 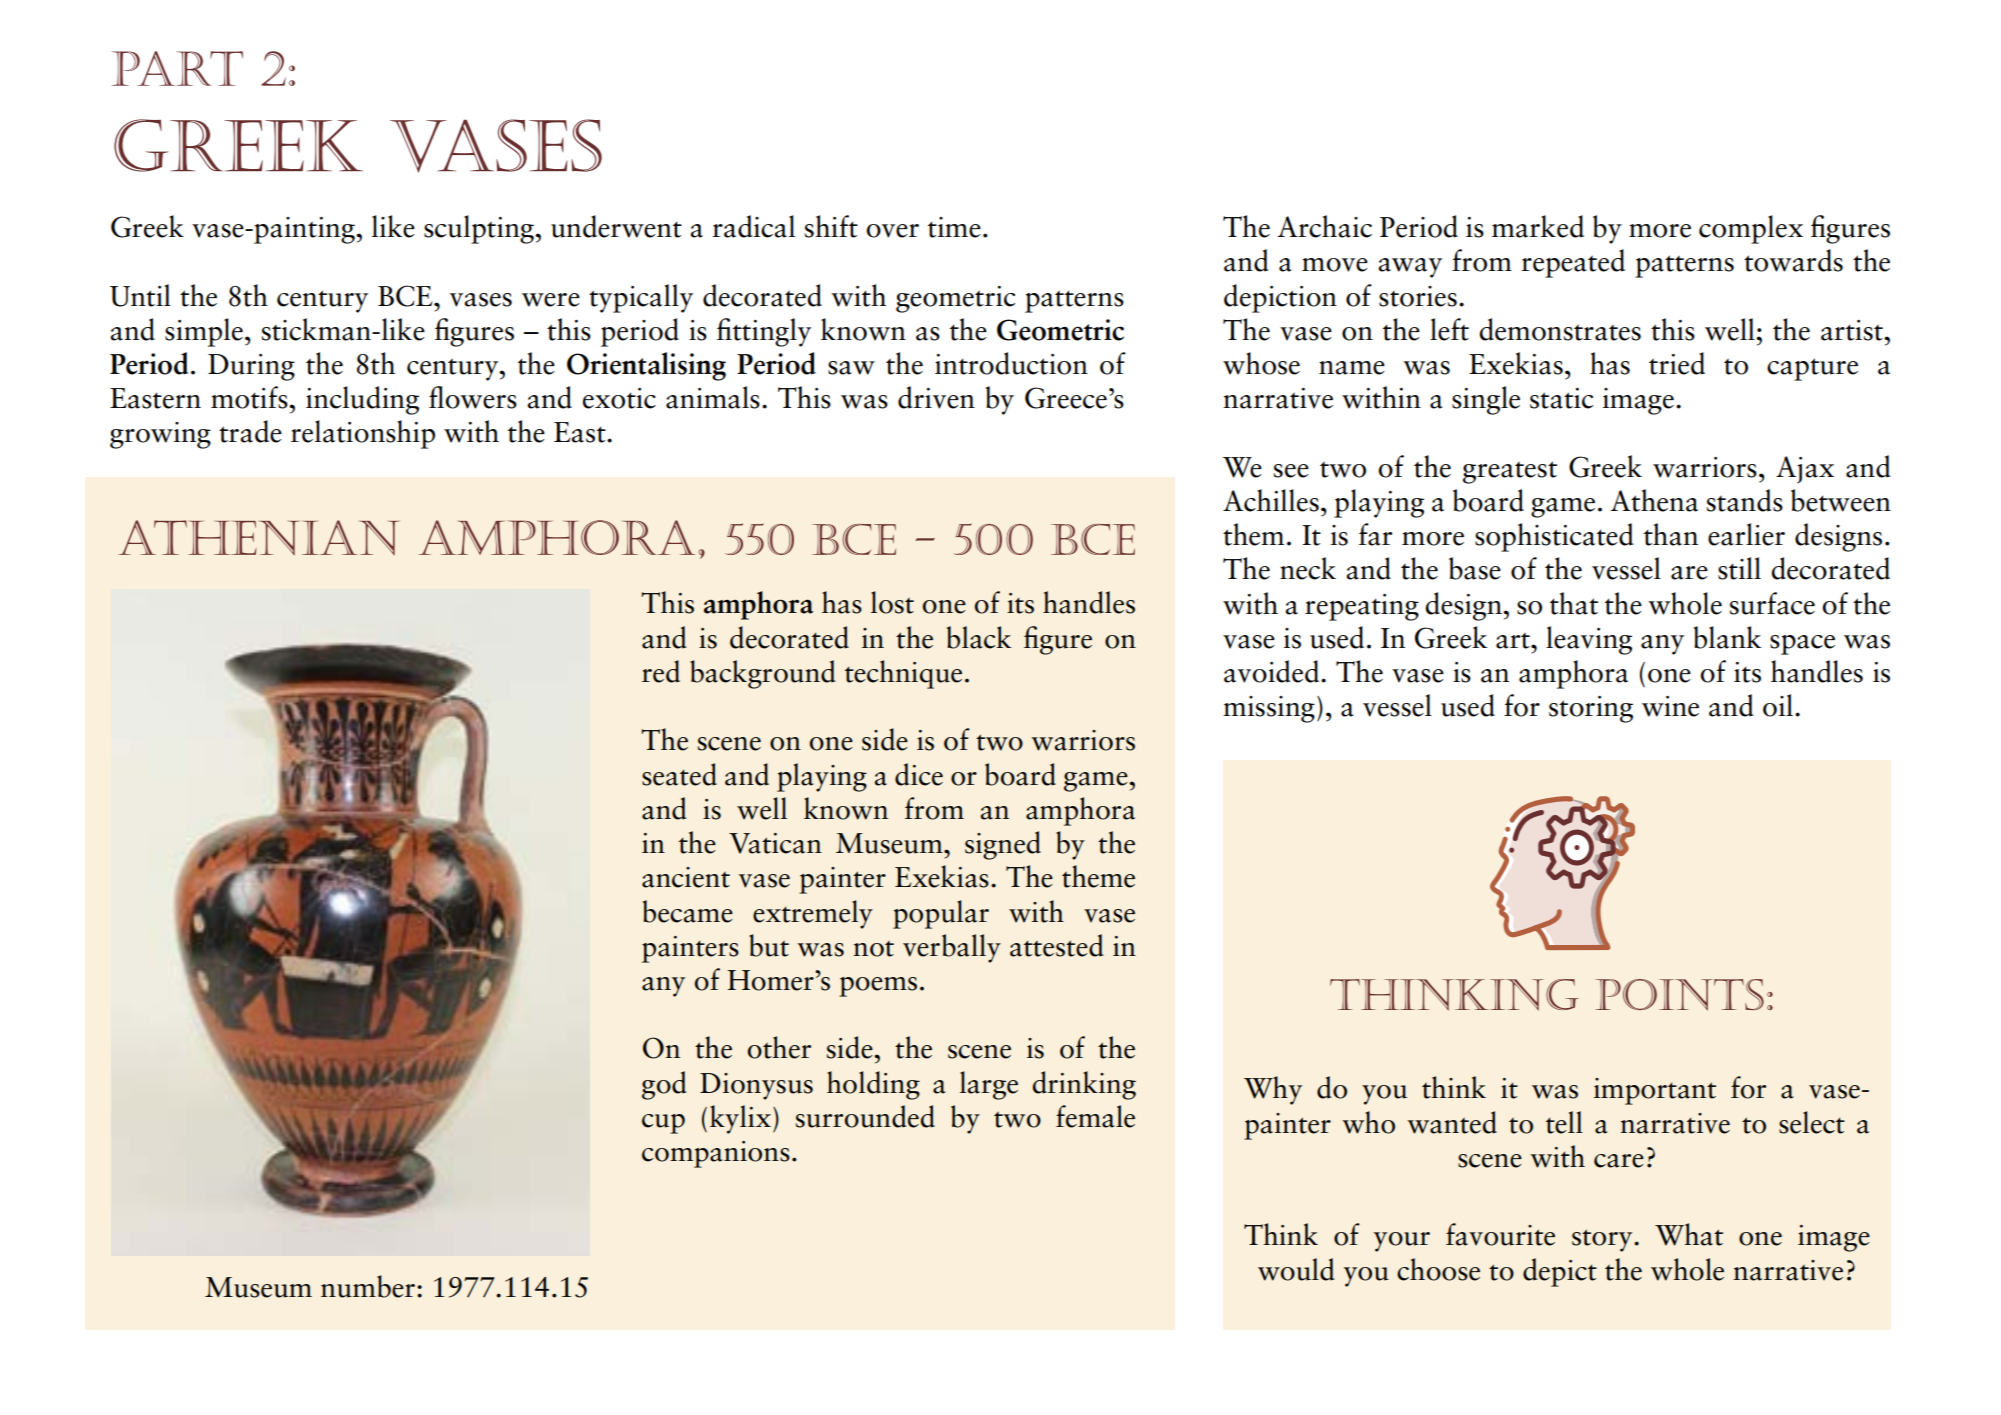 What do you see at coordinates (954, 227) in the page?
I see `time` at bounding box center [954, 227].
